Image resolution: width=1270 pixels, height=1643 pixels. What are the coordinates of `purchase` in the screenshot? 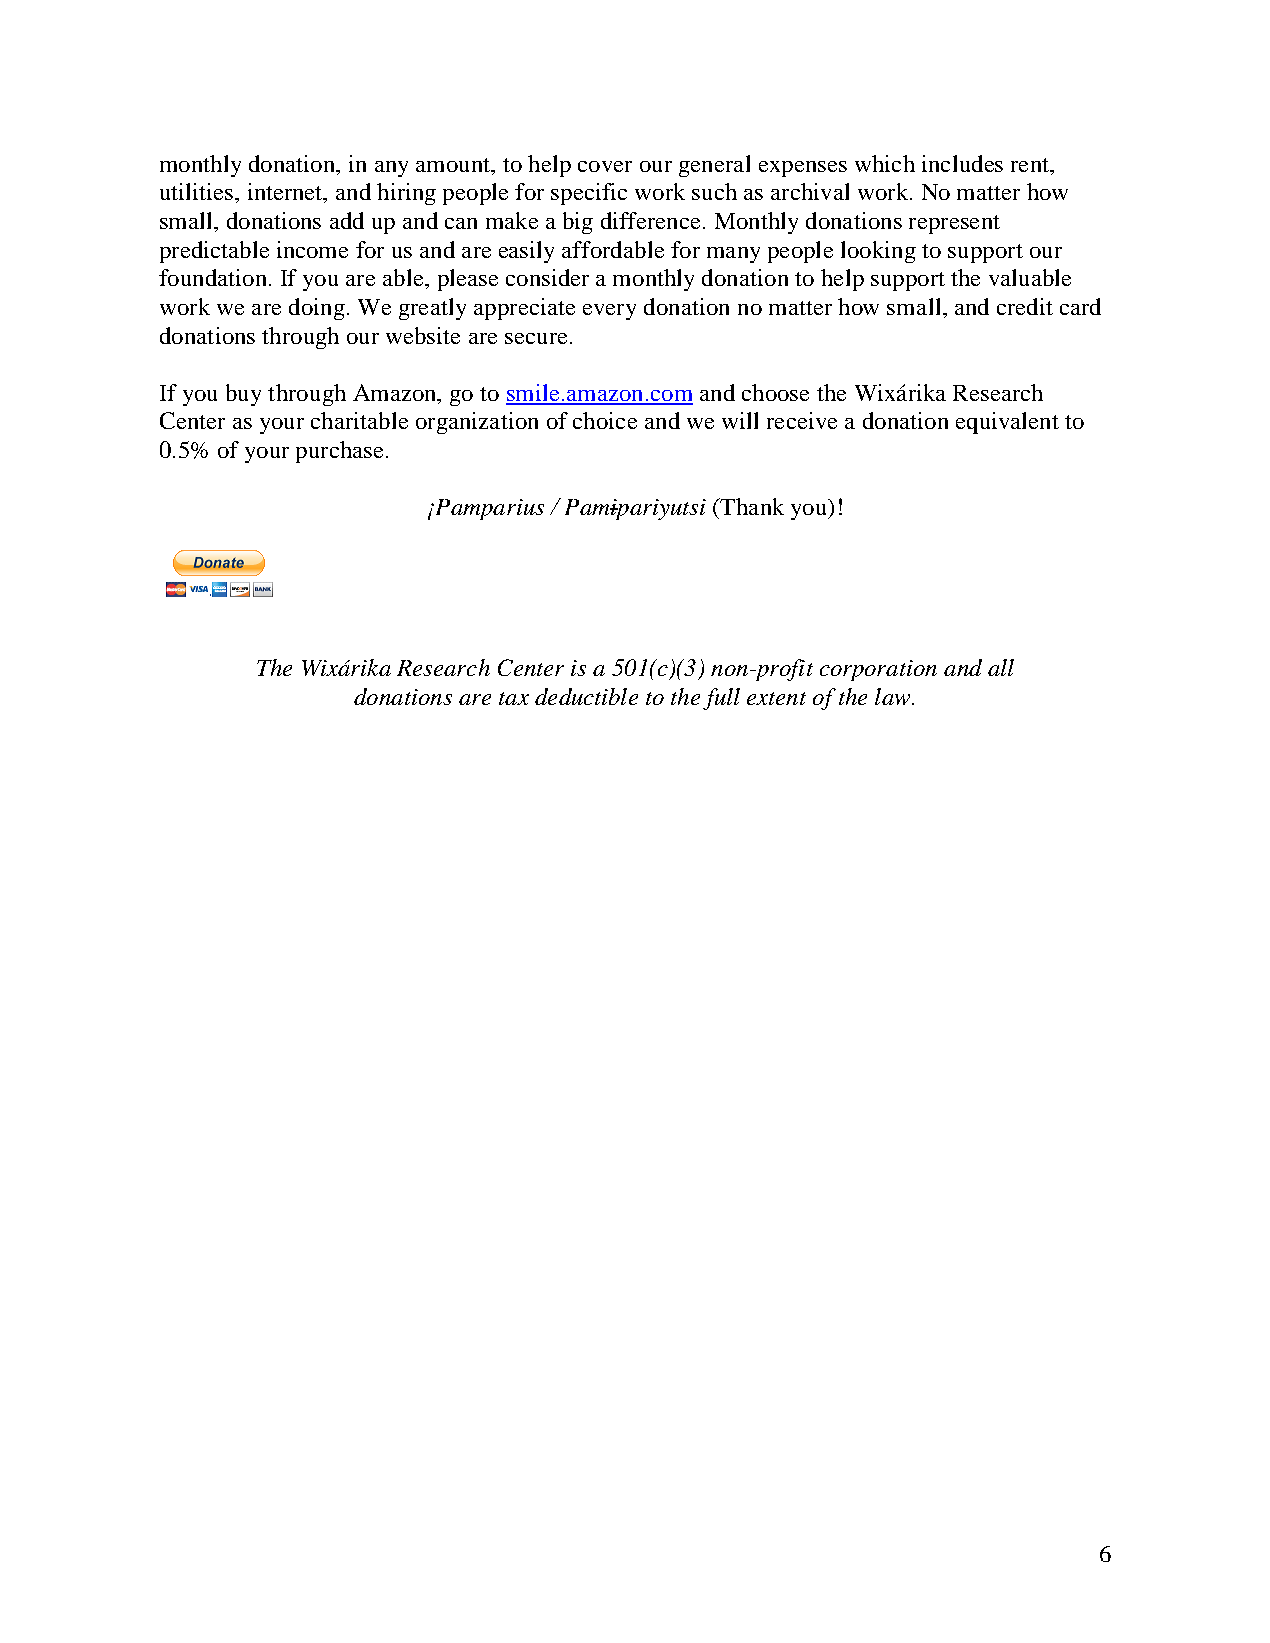 It's located at (339, 452).
